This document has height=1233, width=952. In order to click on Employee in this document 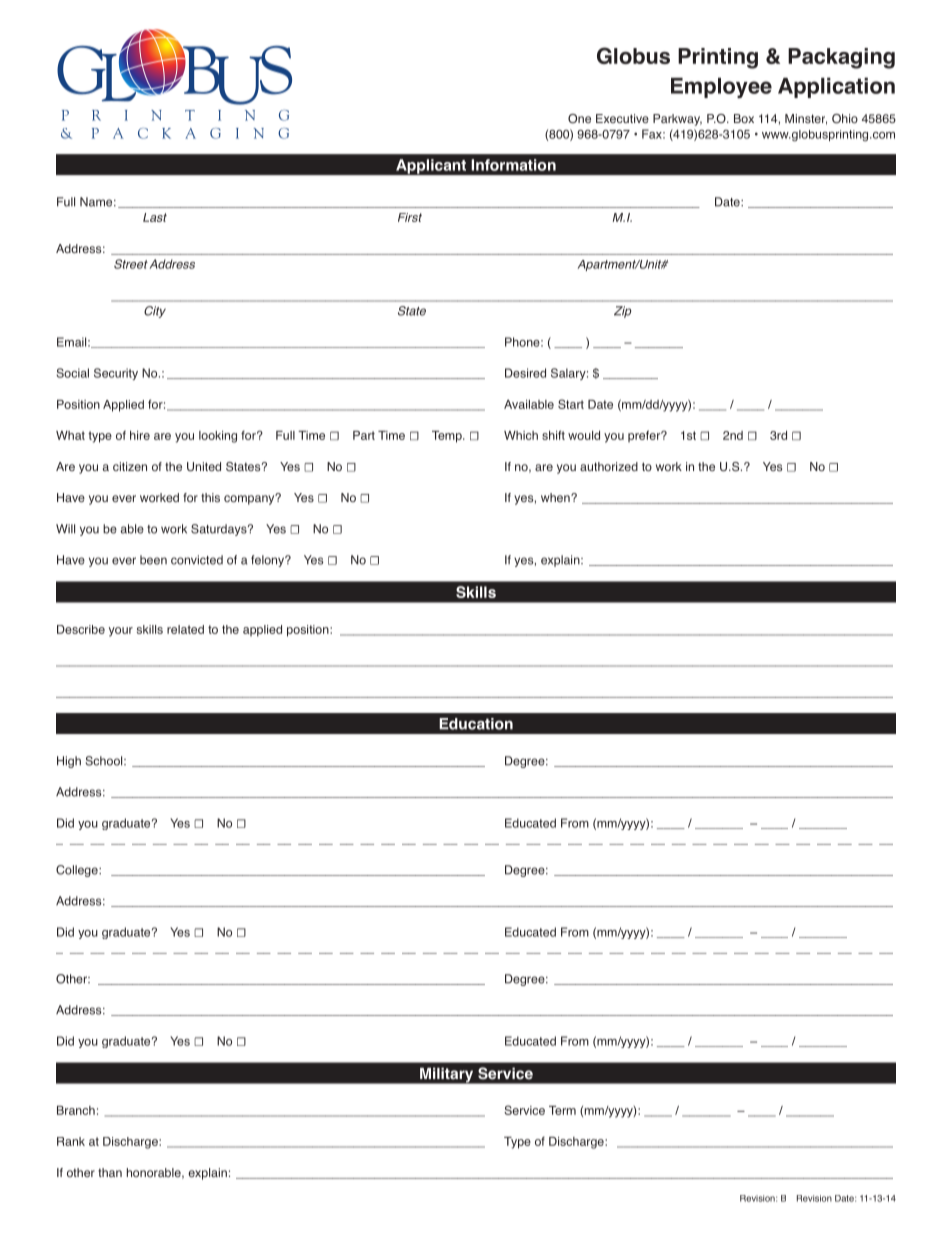, I will do `click(721, 88)`.
